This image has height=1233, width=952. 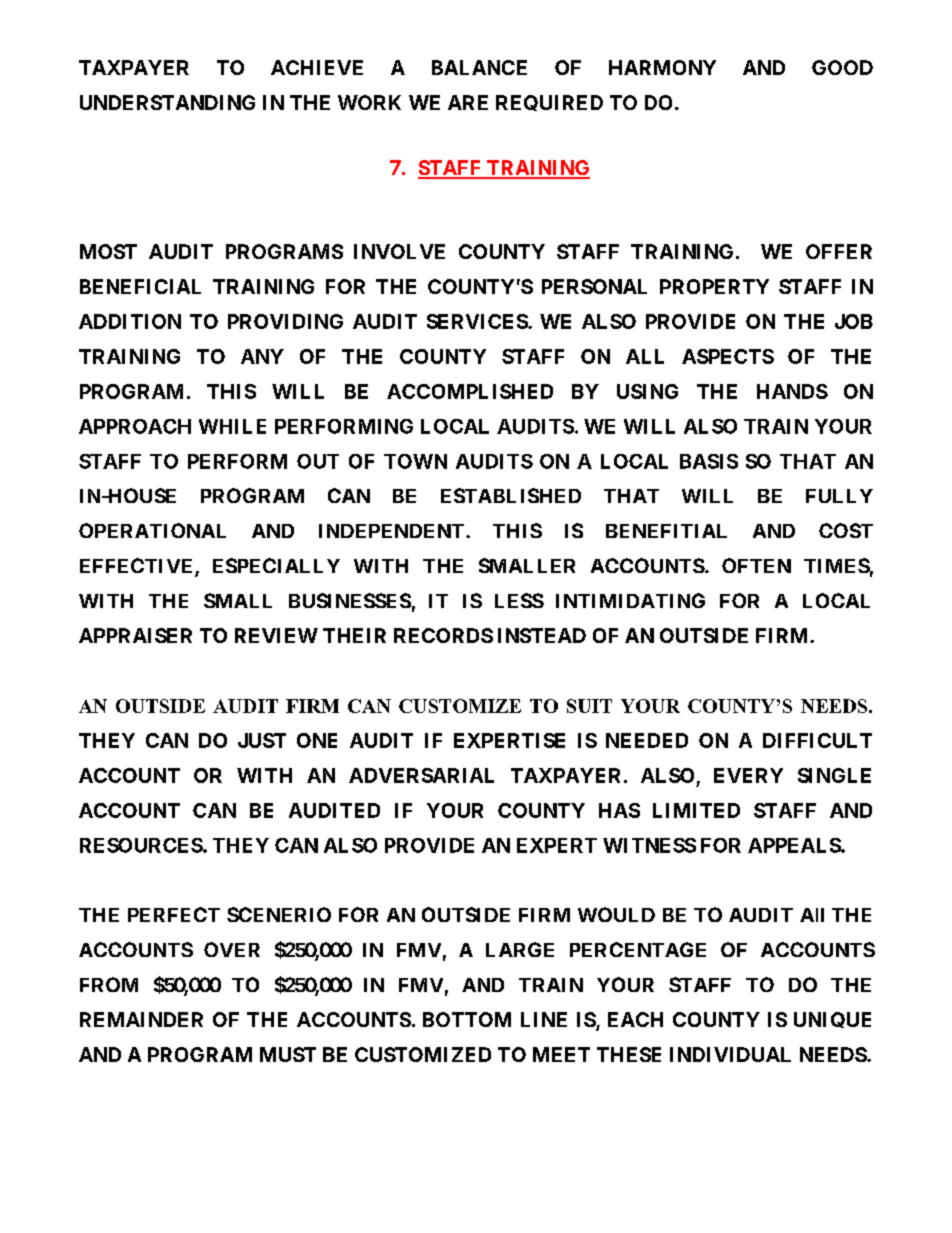 What do you see at coordinates (138, 567) in the image?
I see `EFFECTIVE` at bounding box center [138, 567].
